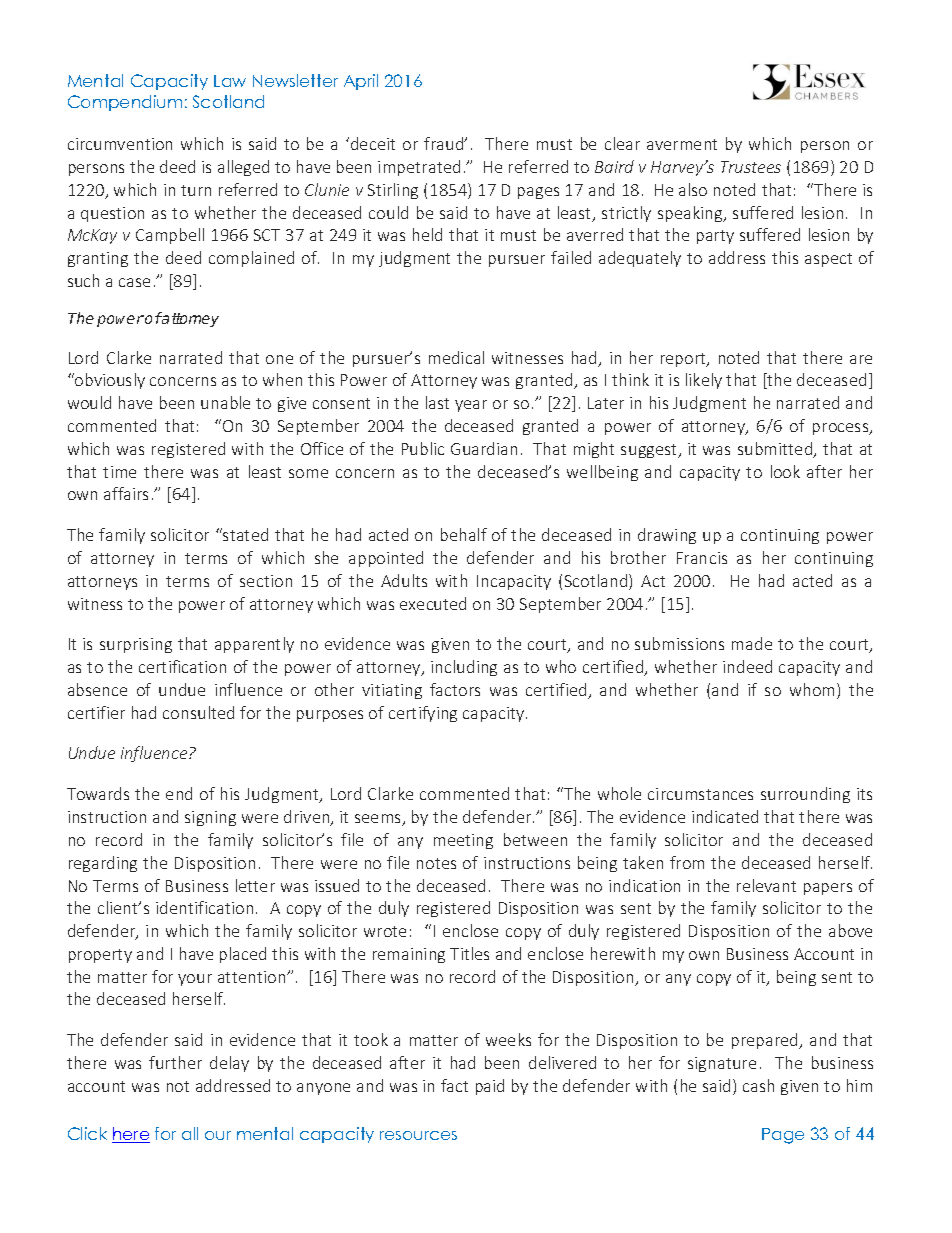  Describe the element at coordinates (125, 103) in the screenshot. I see `Compendium` at that location.
